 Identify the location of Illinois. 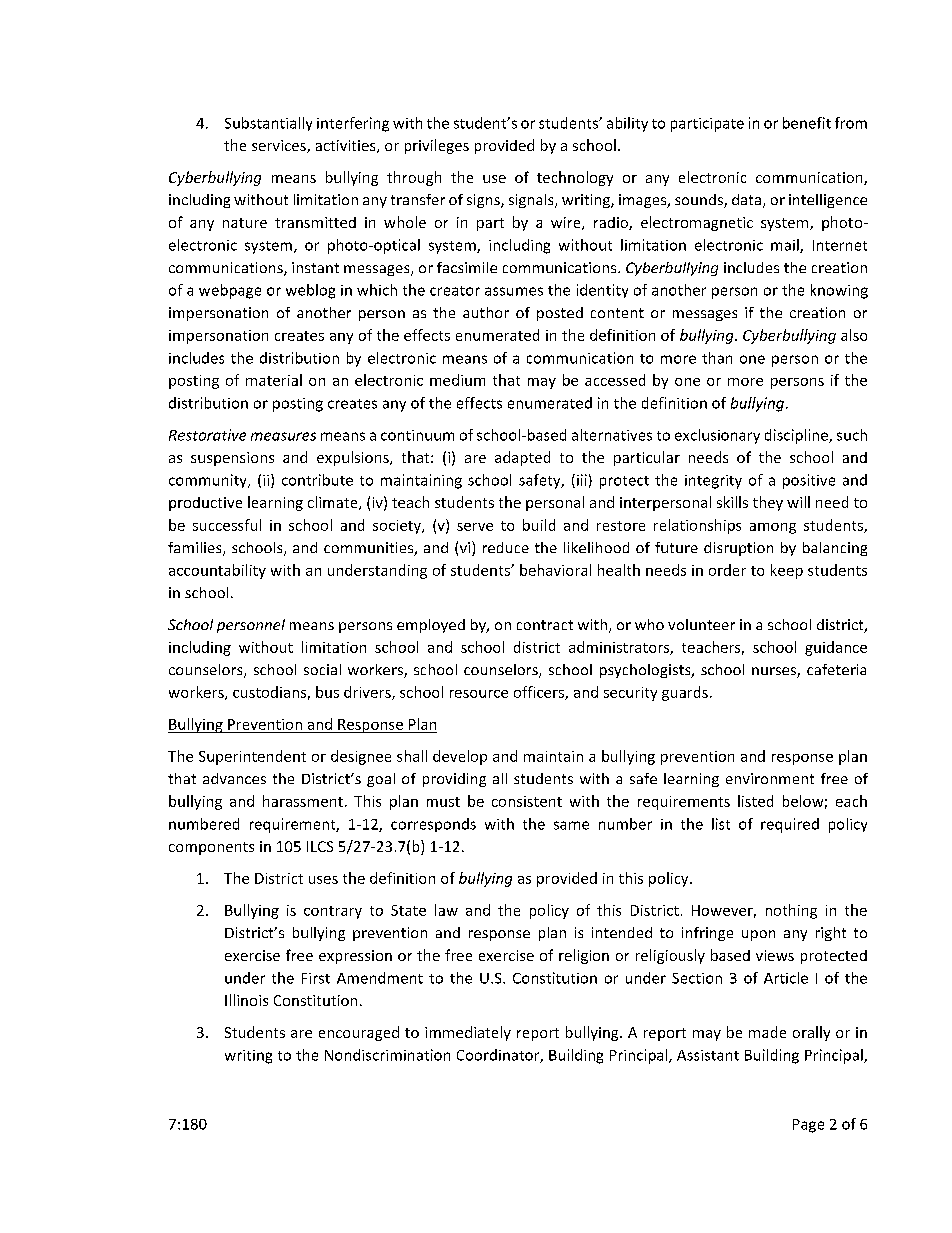
(246, 1000).
